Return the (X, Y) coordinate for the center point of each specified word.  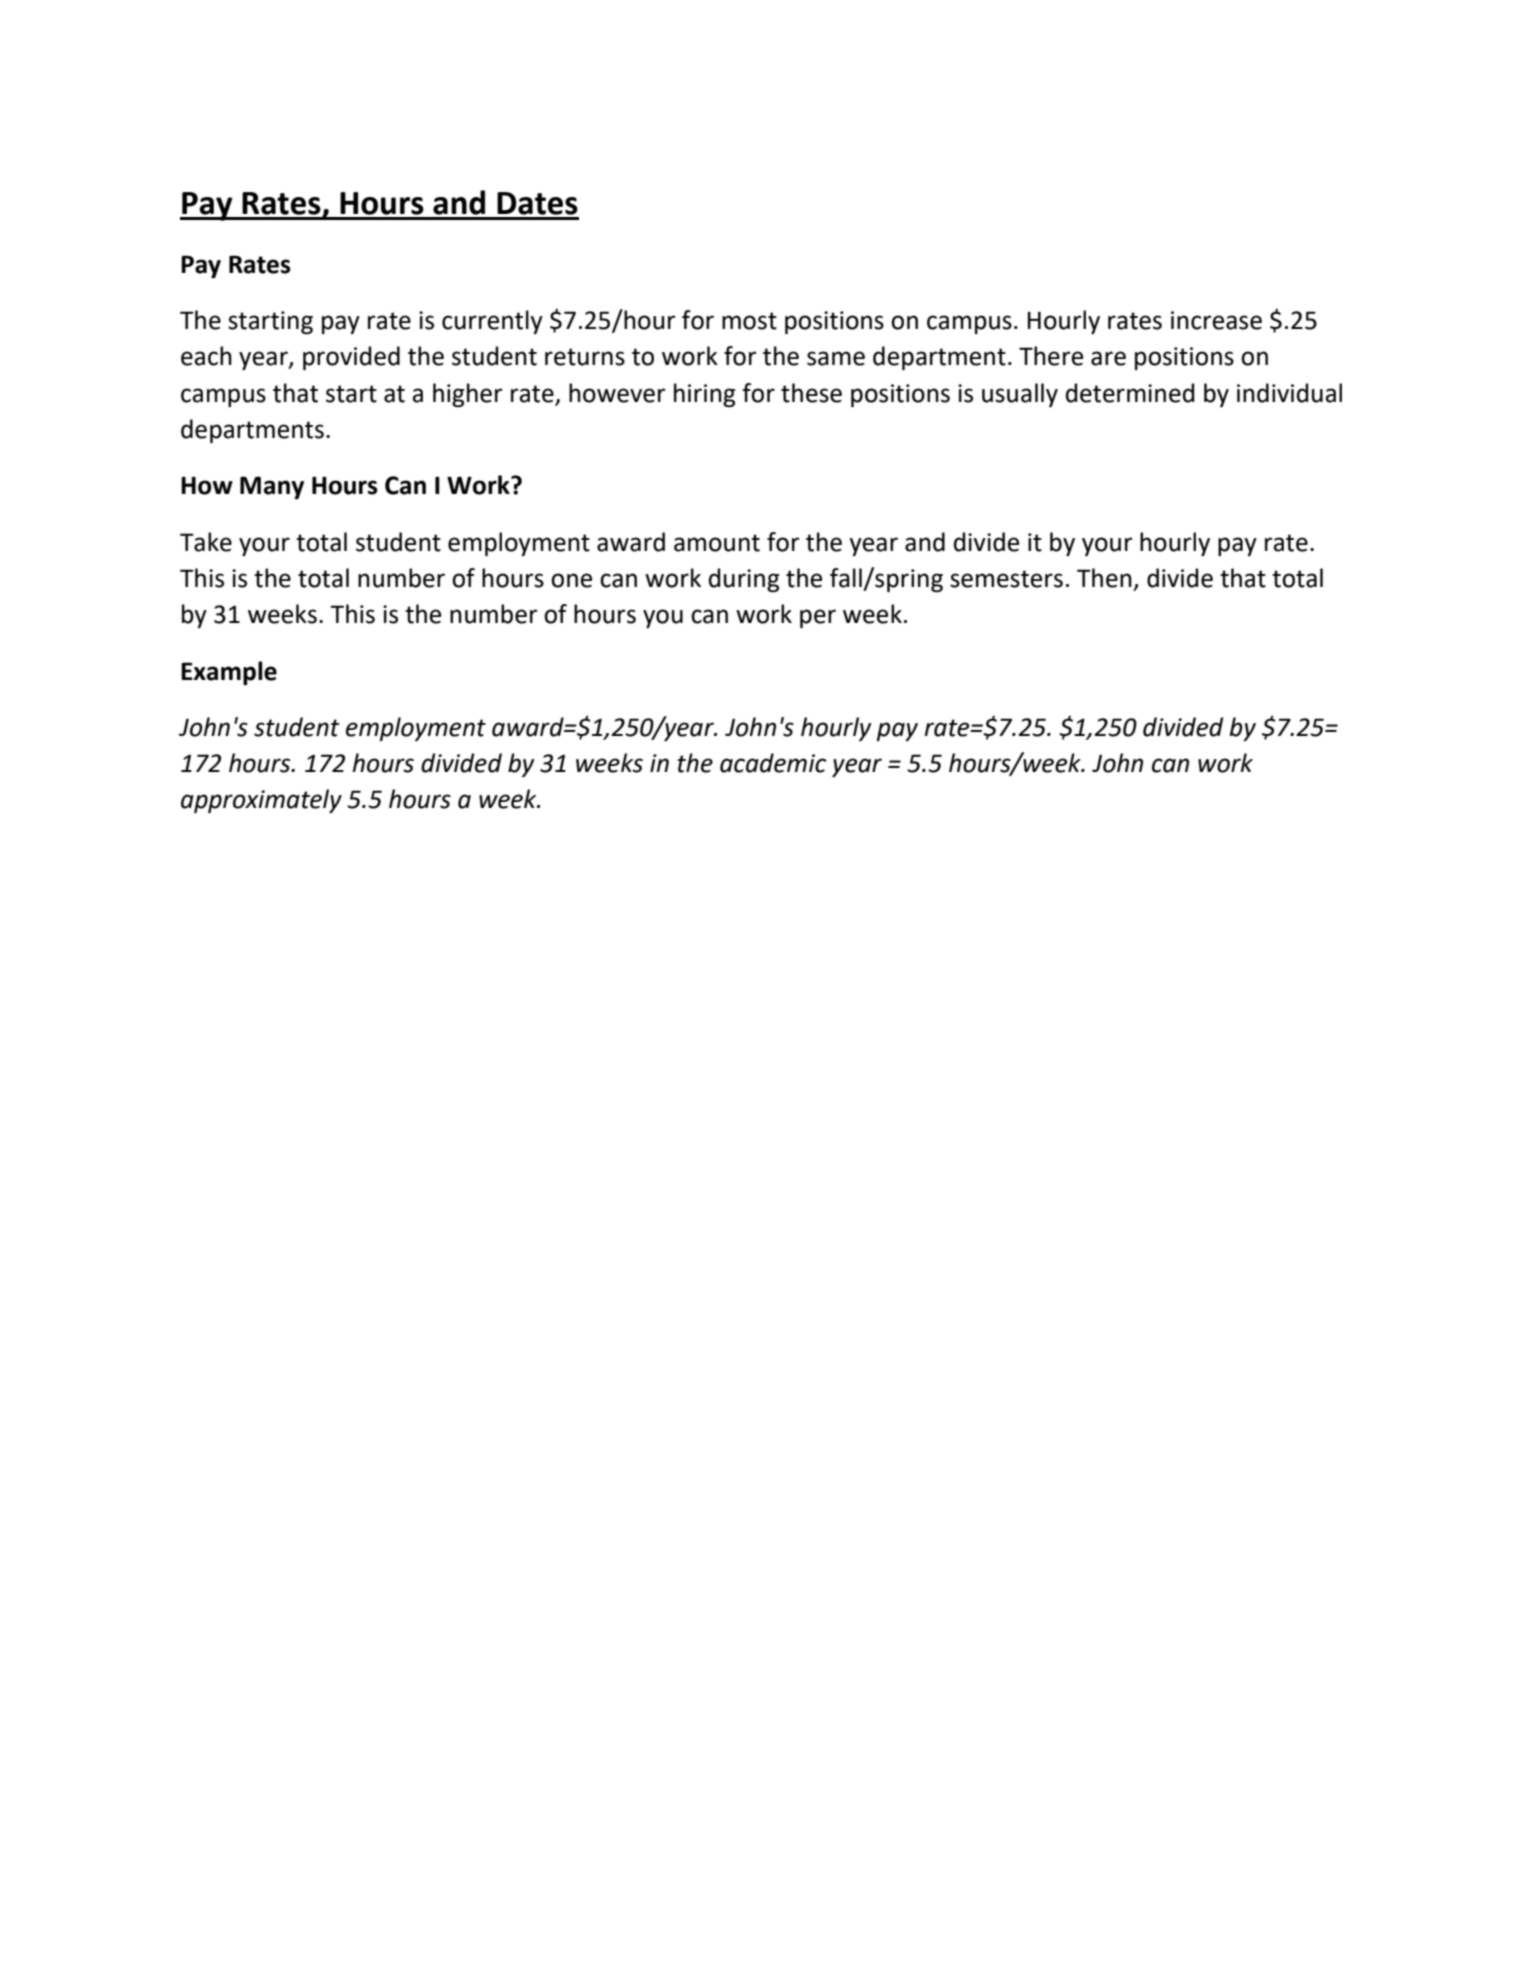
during (744, 580)
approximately (261, 801)
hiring (704, 395)
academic (773, 763)
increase (1216, 320)
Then (1104, 578)
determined (1130, 393)
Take (206, 542)
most (749, 321)
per (818, 618)
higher (468, 395)
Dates (537, 203)
